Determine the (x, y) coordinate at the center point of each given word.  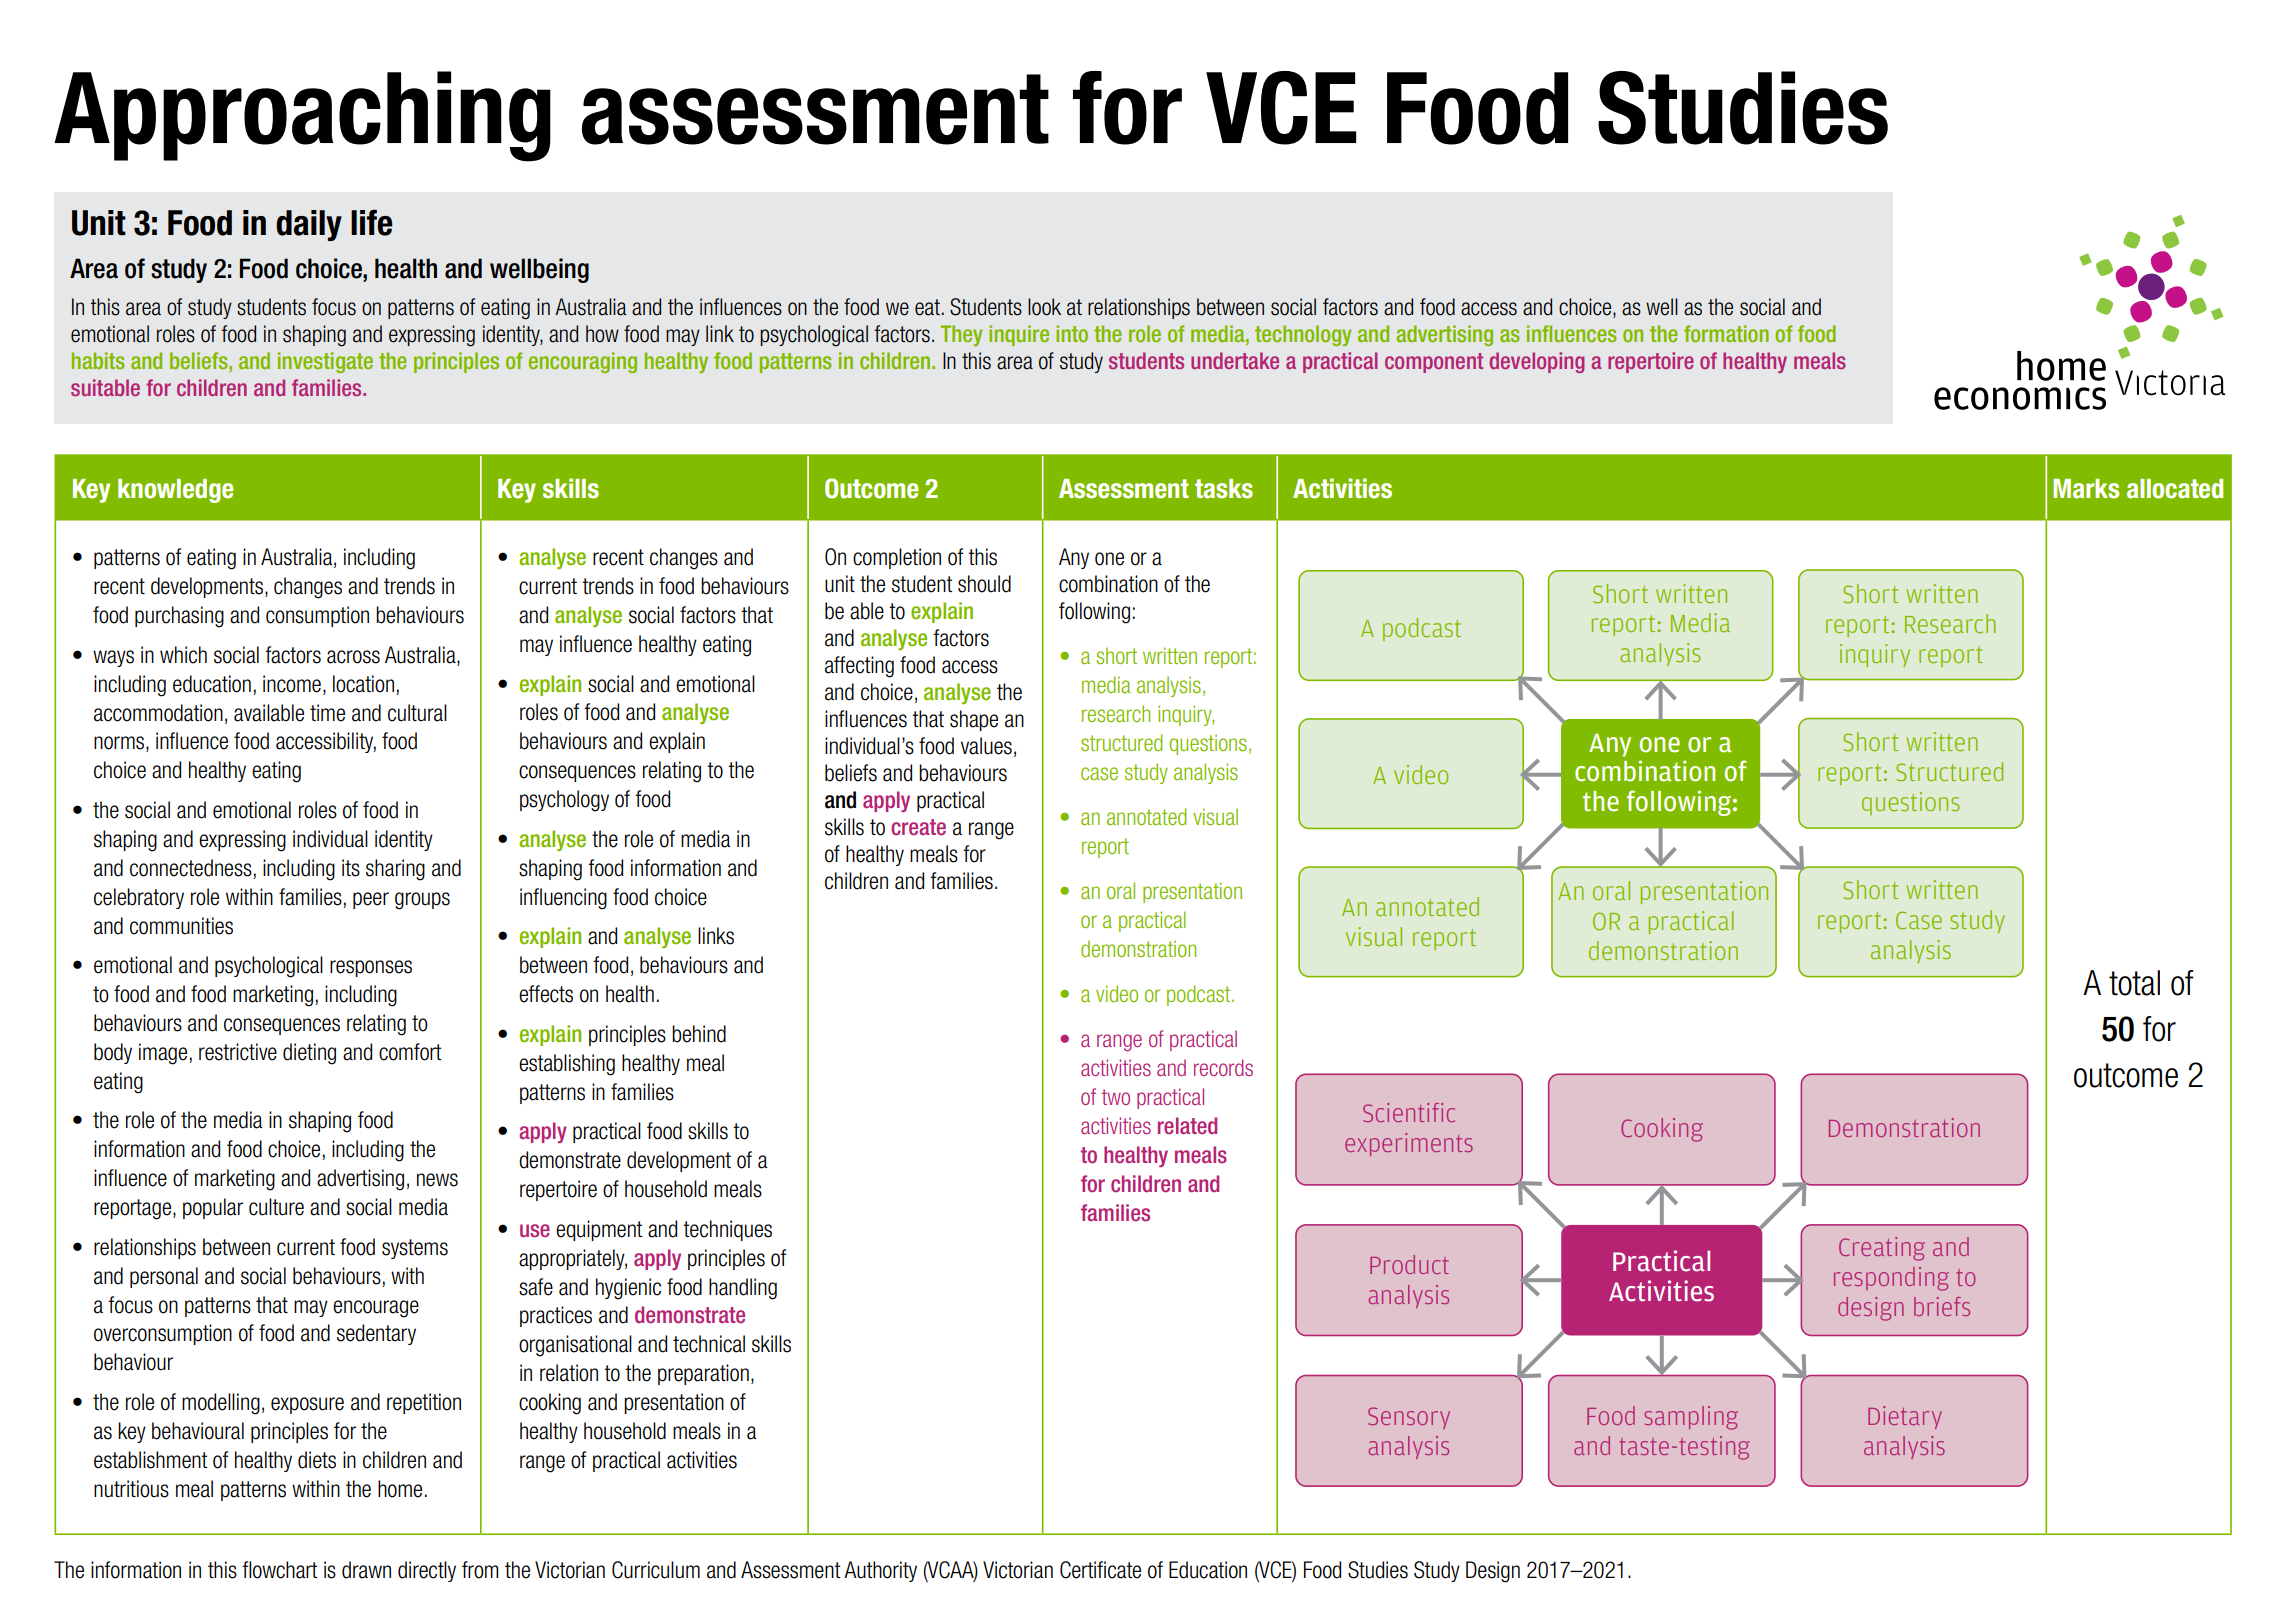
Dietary (1905, 1417)
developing (1537, 362)
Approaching (302, 116)
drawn (366, 1570)
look (1044, 307)
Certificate (1100, 1570)
